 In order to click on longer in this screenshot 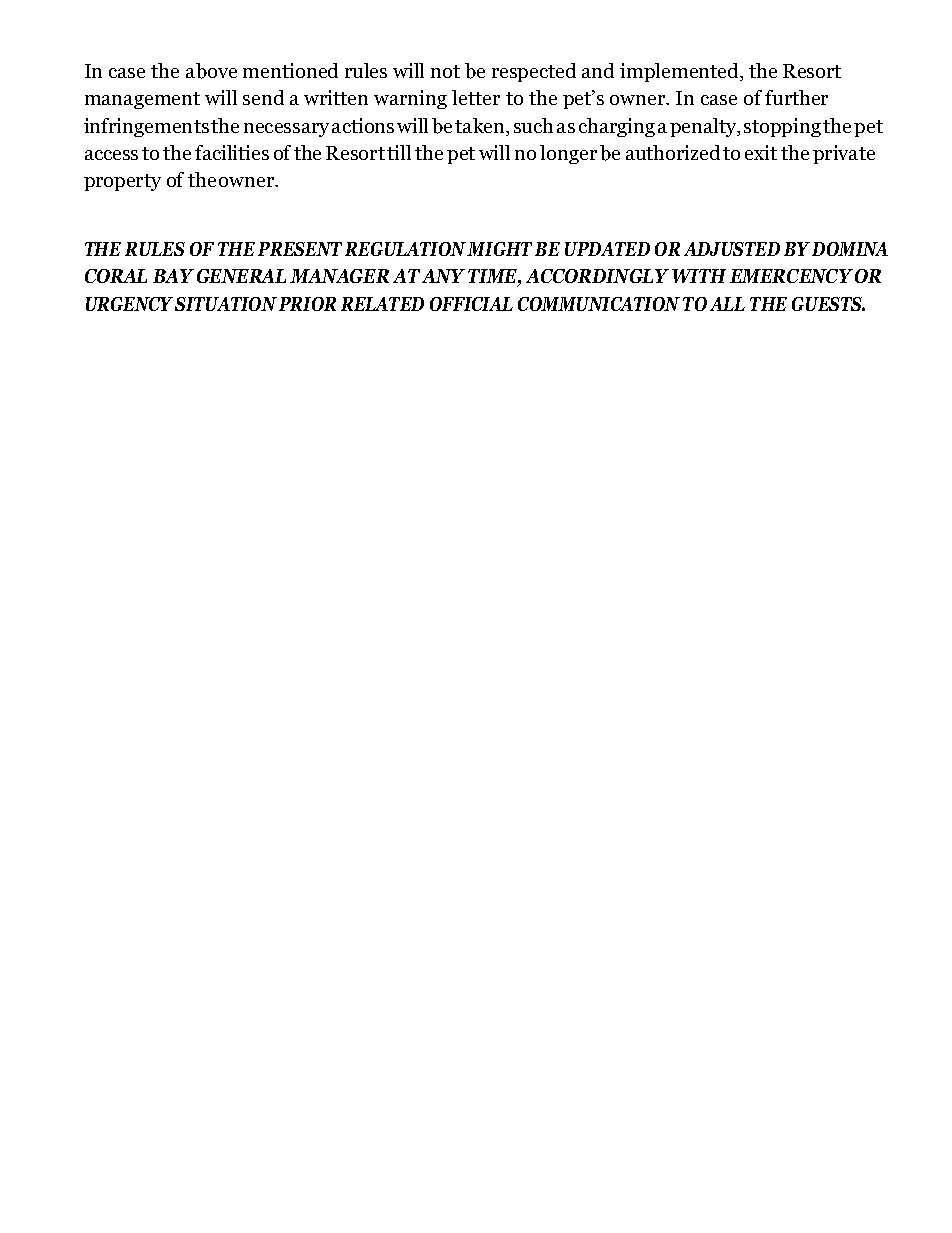, I will do `click(568, 154)`.
